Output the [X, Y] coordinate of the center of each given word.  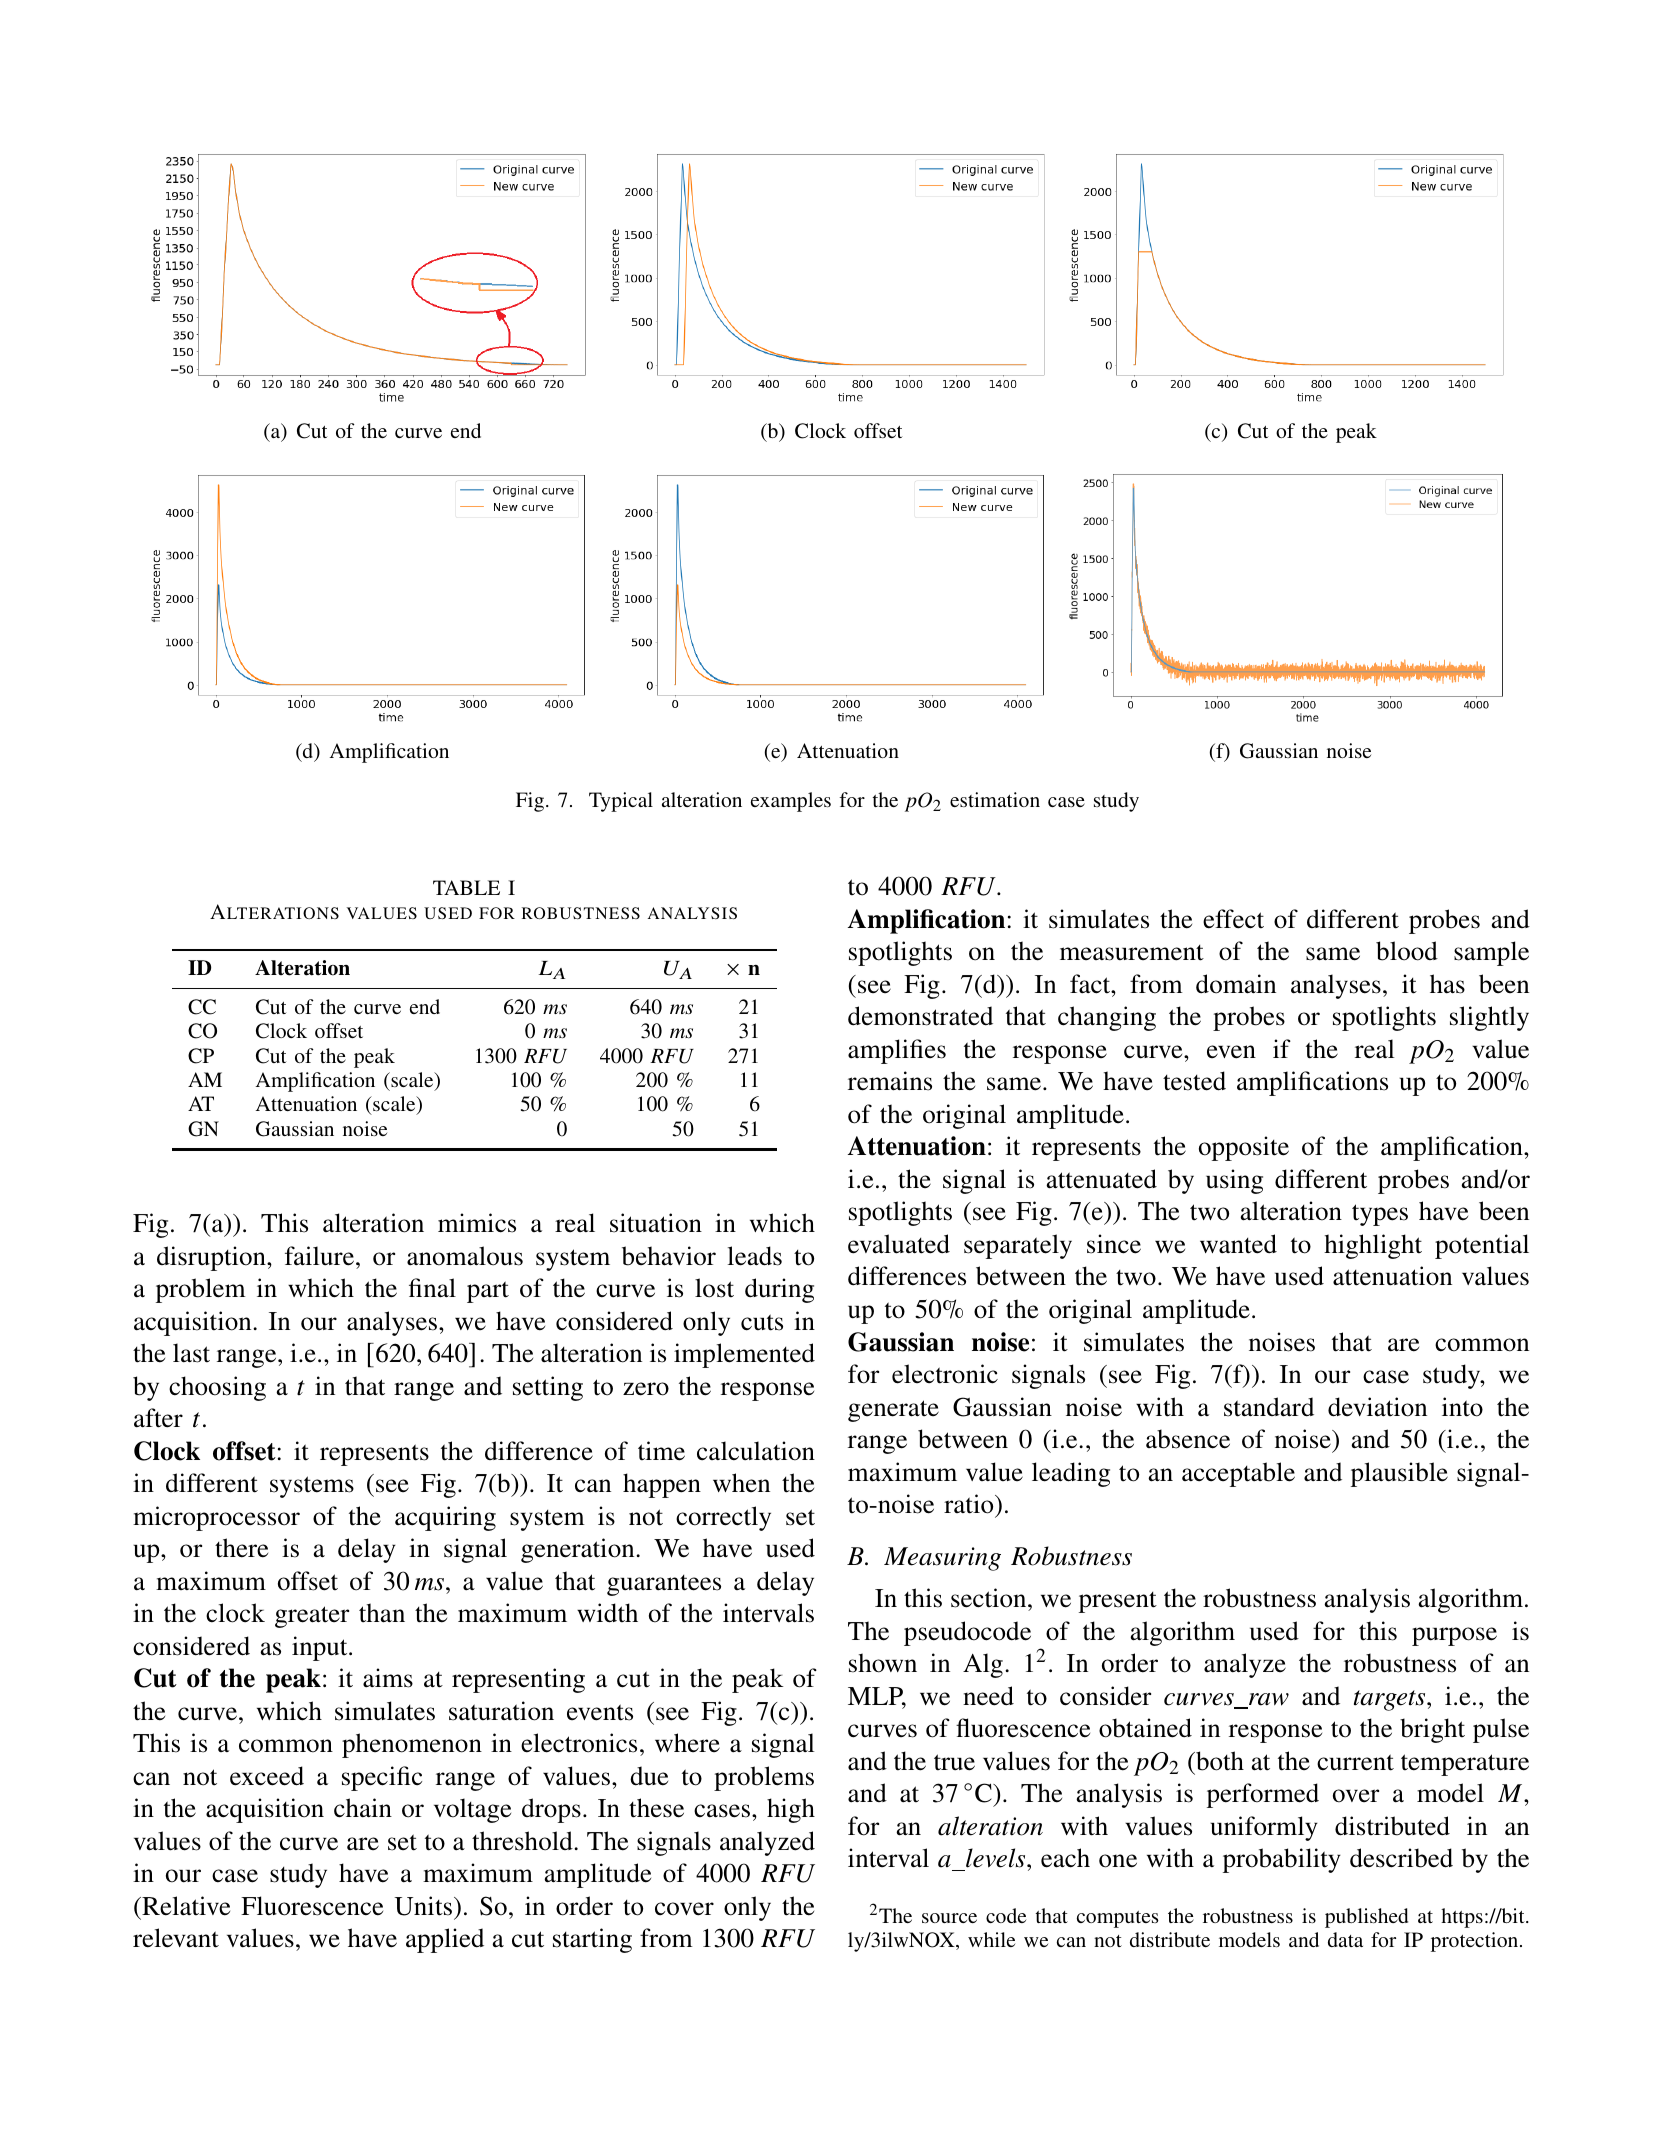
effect [1233, 919]
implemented [744, 1355]
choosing [217, 1388]
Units [423, 1906]
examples [791, 802]
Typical [621, 802]
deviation [1377, 1407]
